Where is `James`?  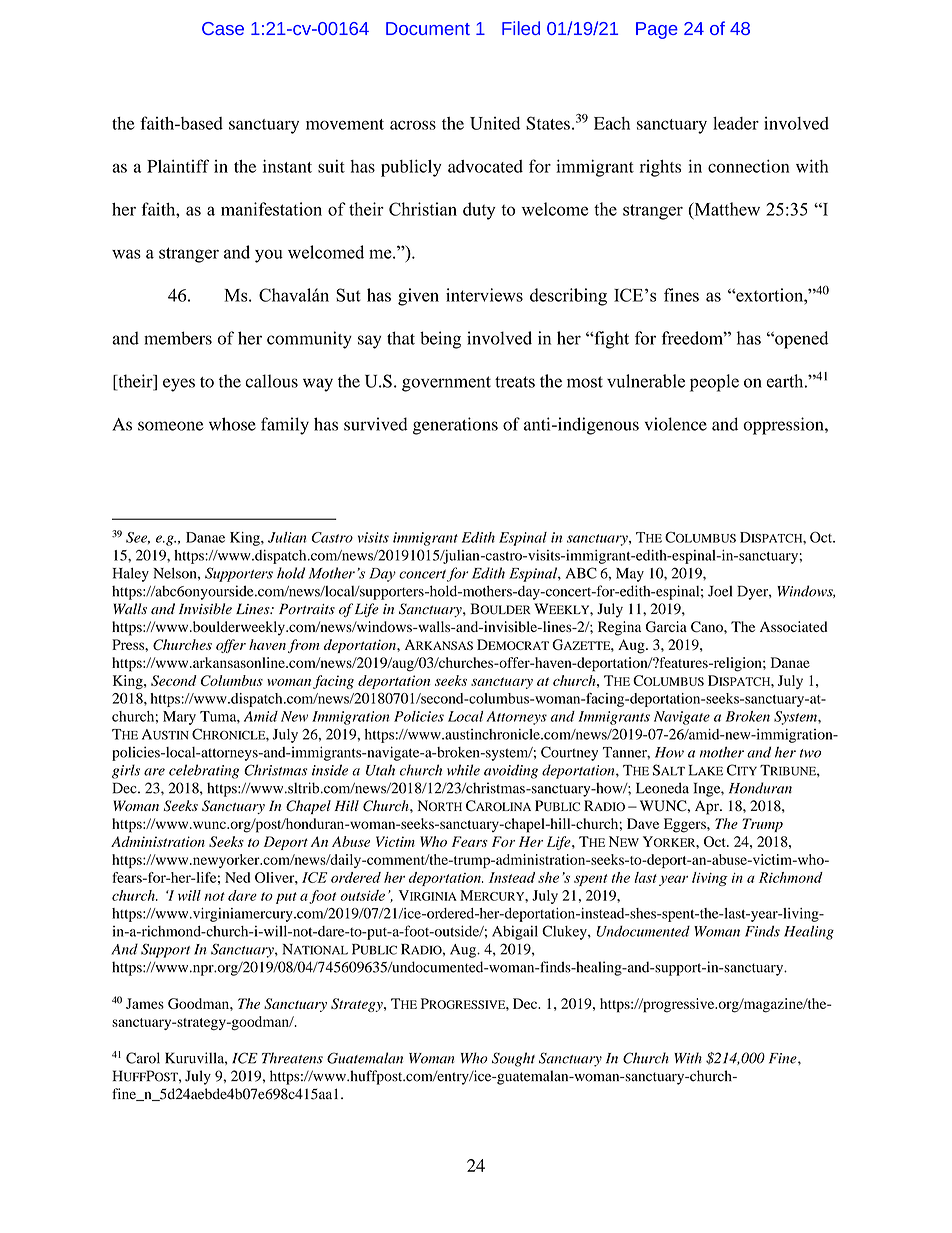 James is located at coordinates (145, 1003).
